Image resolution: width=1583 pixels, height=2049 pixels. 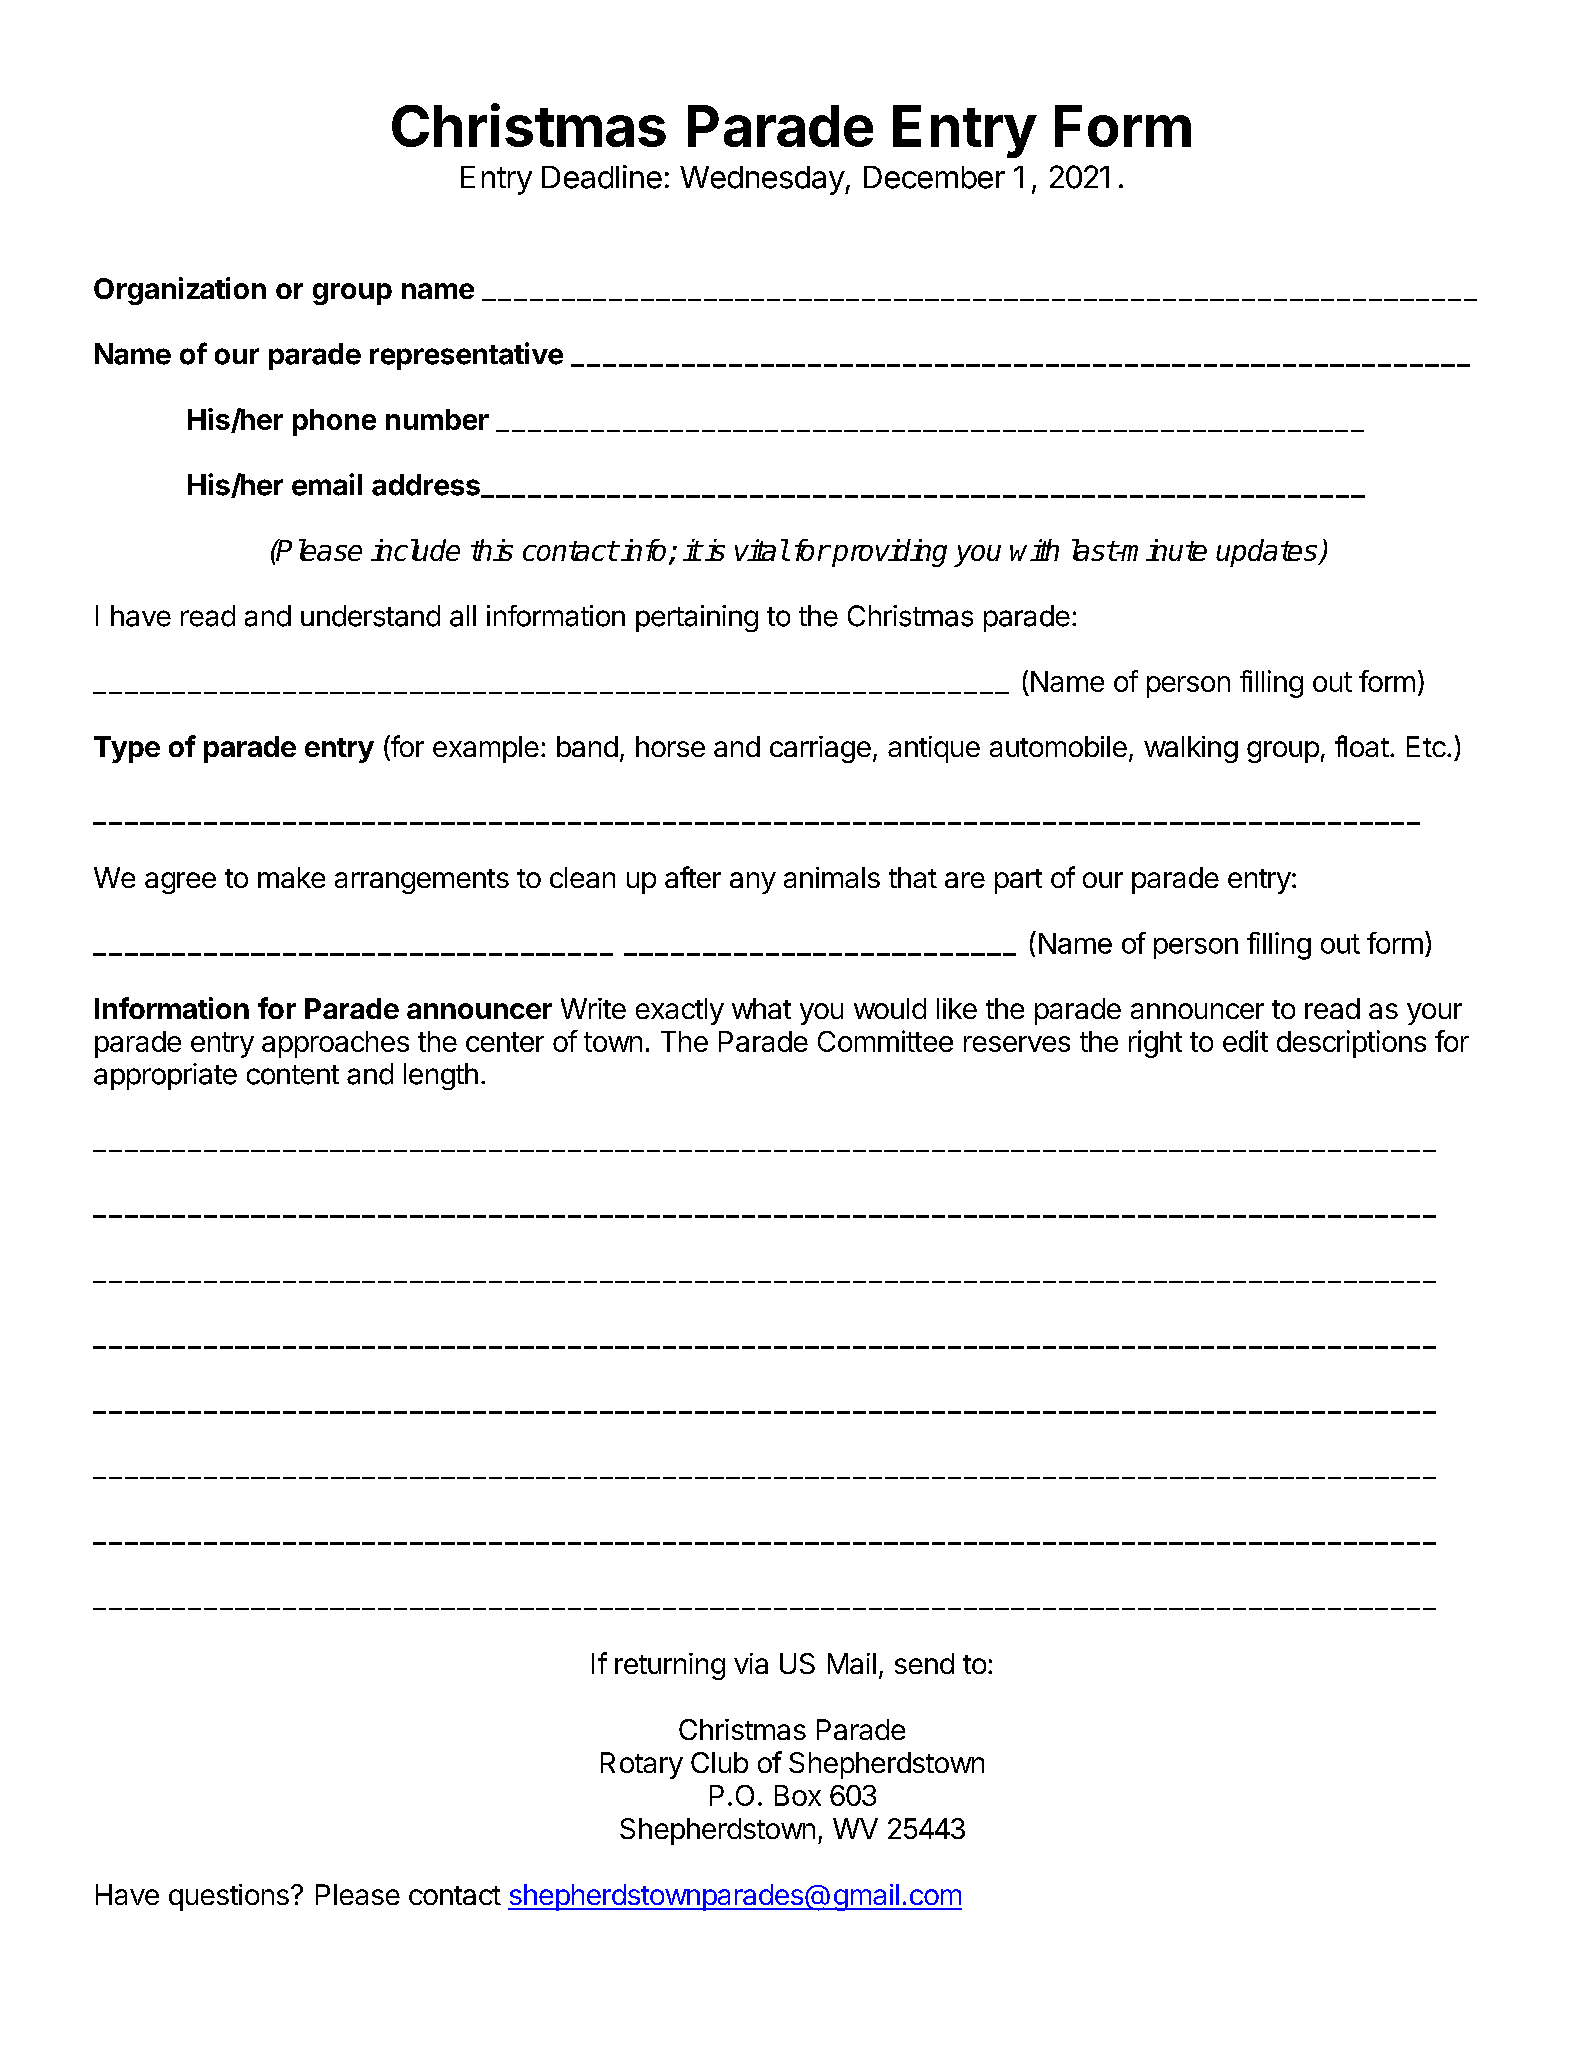 I want to click on questions, so click(x=229, y=1897).
